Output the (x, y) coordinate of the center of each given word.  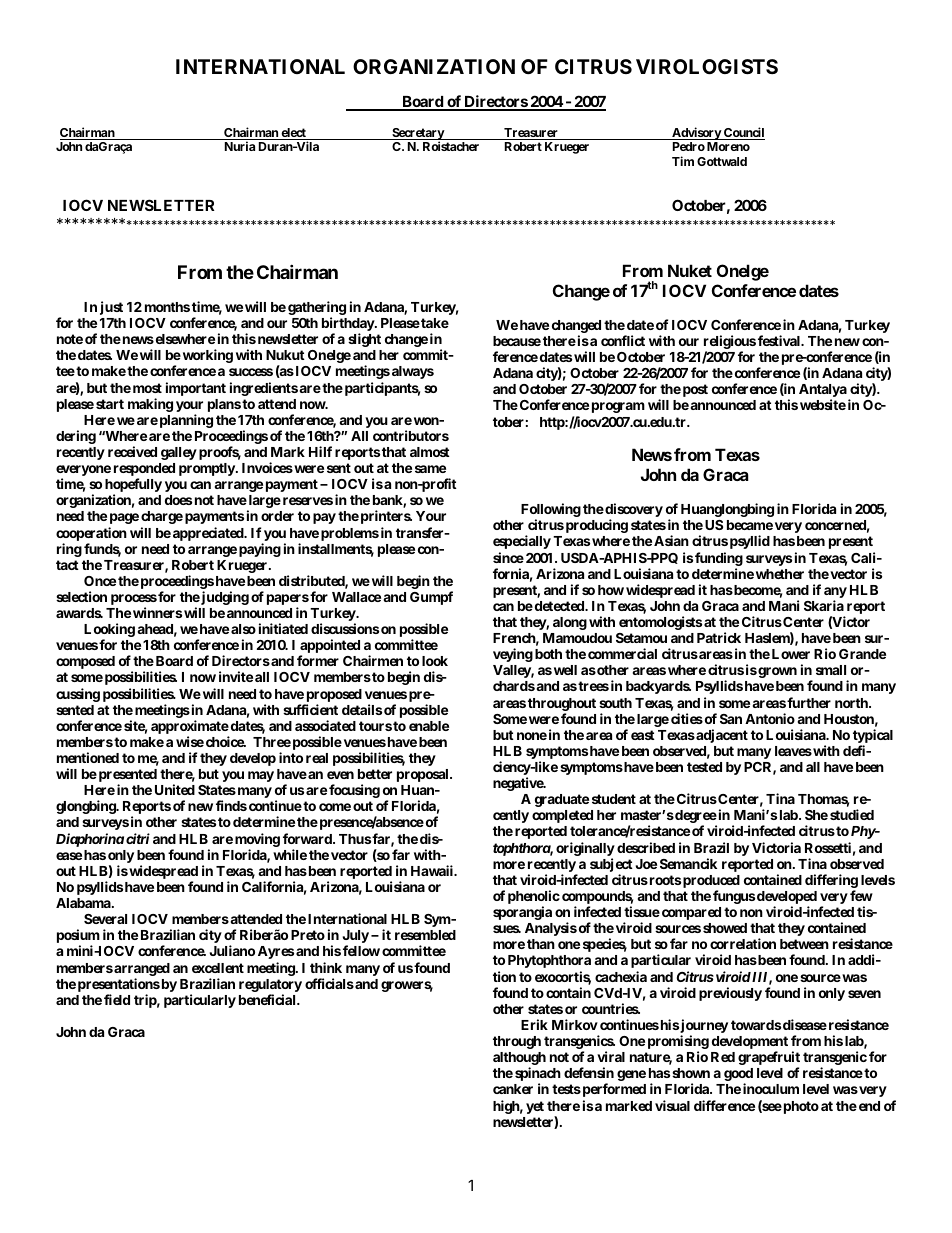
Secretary (418, 135)
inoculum (771, 1088)
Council (743, 133)
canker (513, 1089)
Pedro (689, 146)
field (117, 999)
